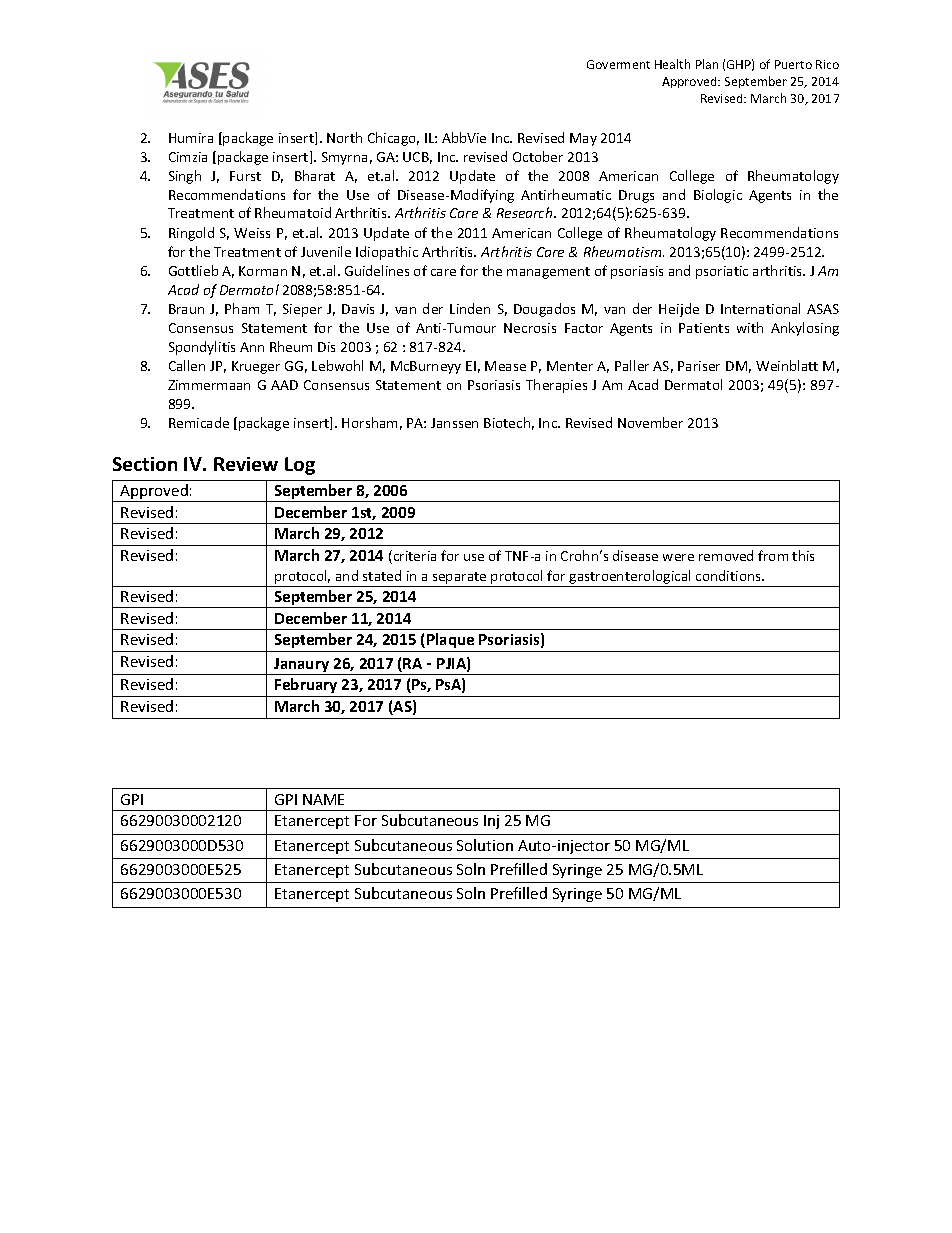 The width and height of the screenshot is (952, 1233). Describe the element at coordinates (729, 575) in the screenshot. I see `conditions` at that location.
